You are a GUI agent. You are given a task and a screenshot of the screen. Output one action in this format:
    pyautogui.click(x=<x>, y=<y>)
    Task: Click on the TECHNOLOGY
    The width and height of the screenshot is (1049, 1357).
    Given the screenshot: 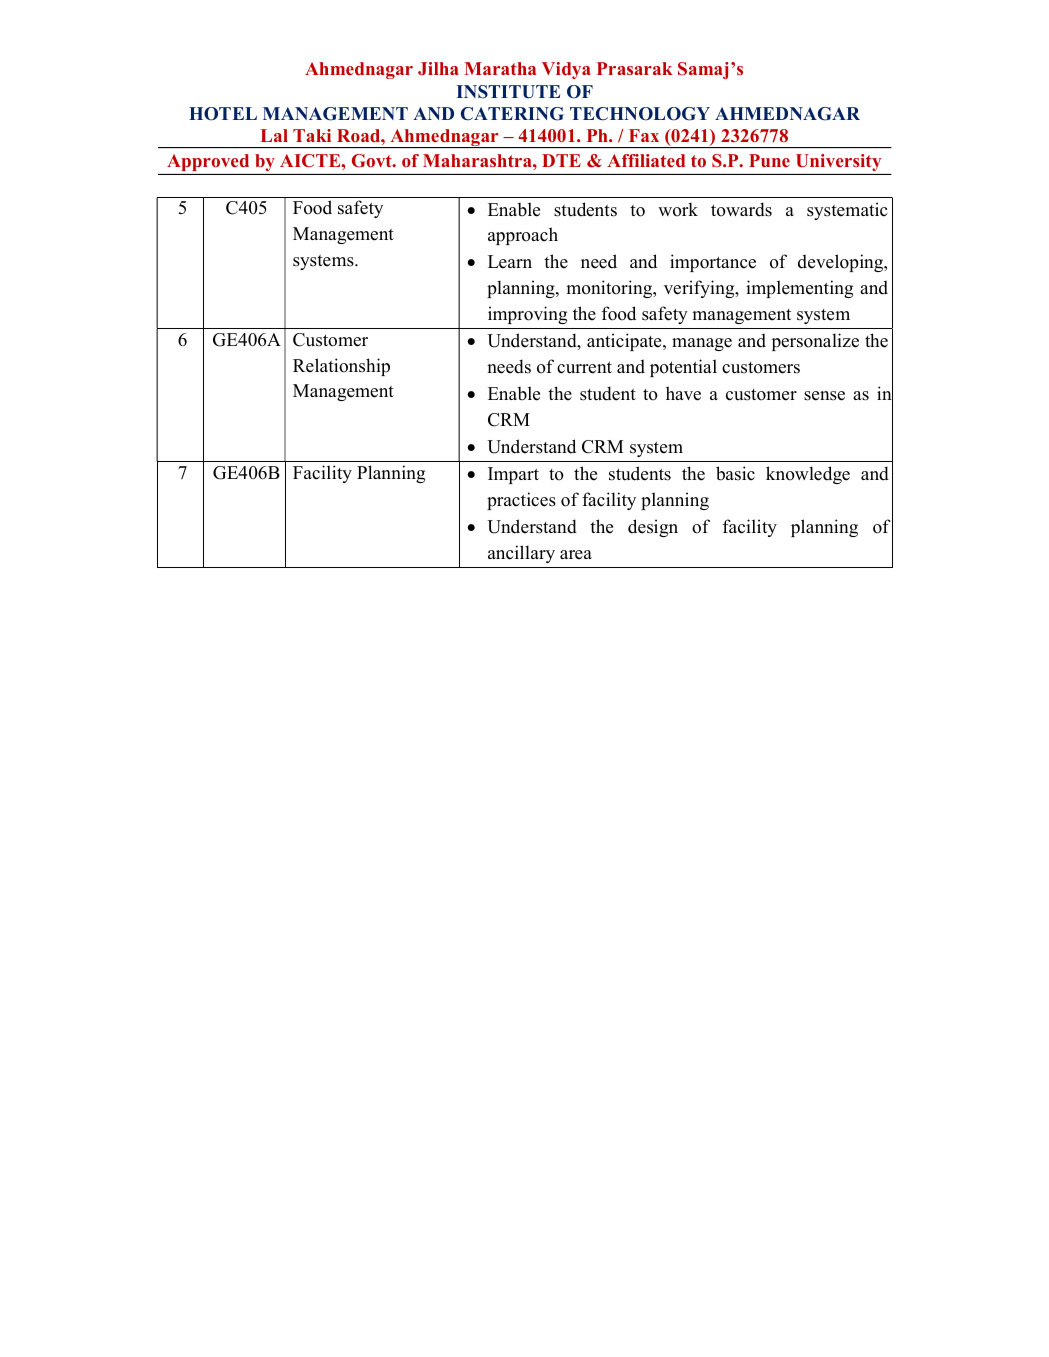 What is the action you would take?
    pyautogui.click(x=640, y=114)
